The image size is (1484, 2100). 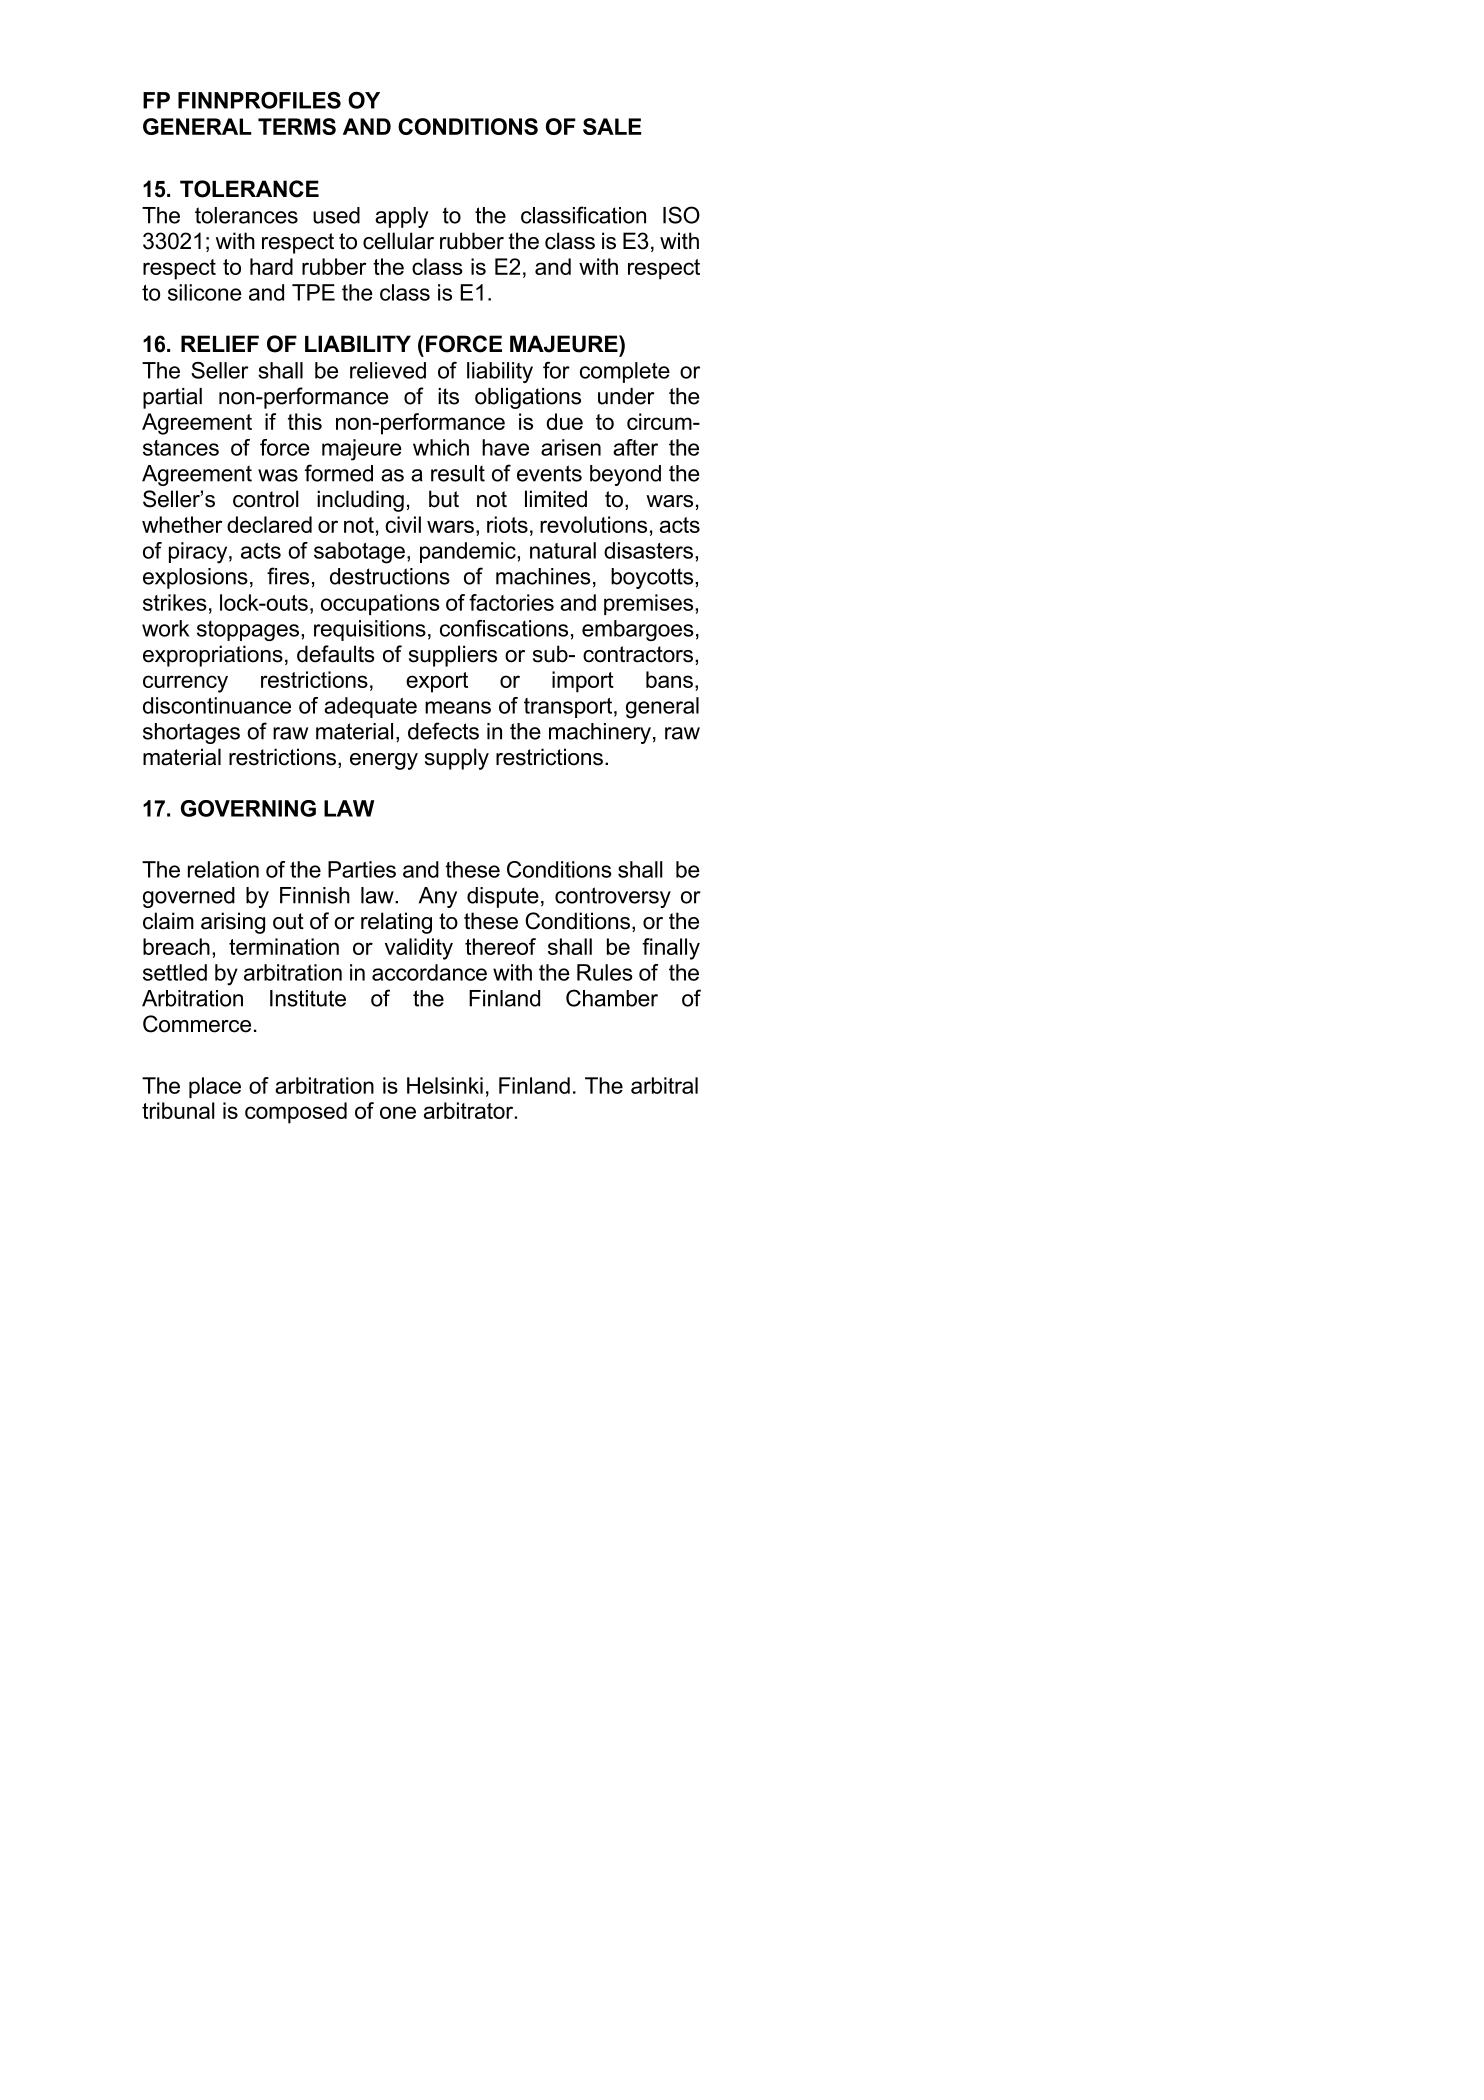 What do you see at coordinates (380, 604) in the page?
I see `occupations` at bounding box center [380, 604].
